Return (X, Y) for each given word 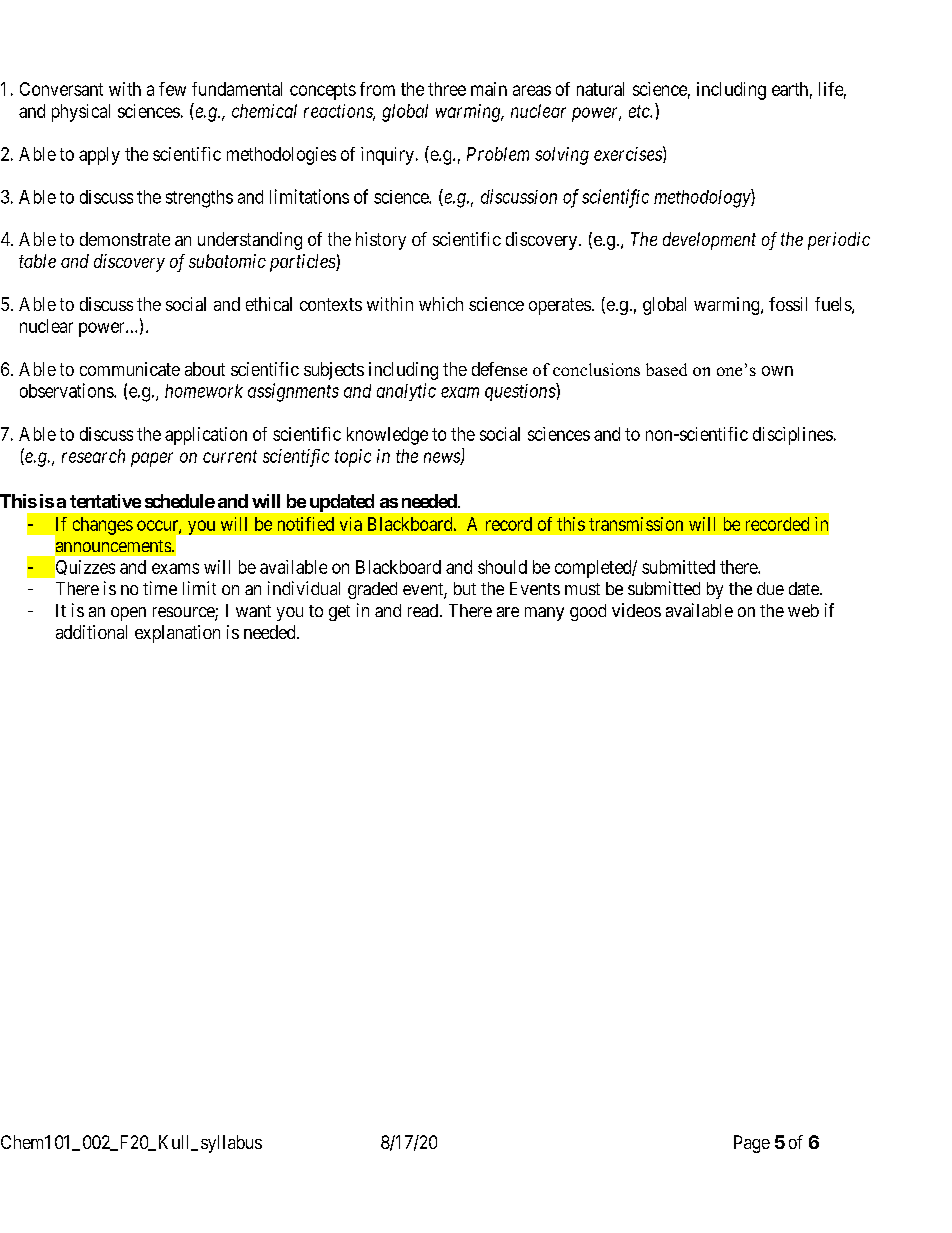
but (465, 588)
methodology (703, 198)
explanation (177, 634)
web (803, 610)
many (544, 614)
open (128, 614)
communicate (130, 369)
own (777, 371)
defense (499, 369)
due (770, 588)
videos (636, 610)
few (172, 89)
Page (752, 1144)
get (339, 613)
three (447, 89)
